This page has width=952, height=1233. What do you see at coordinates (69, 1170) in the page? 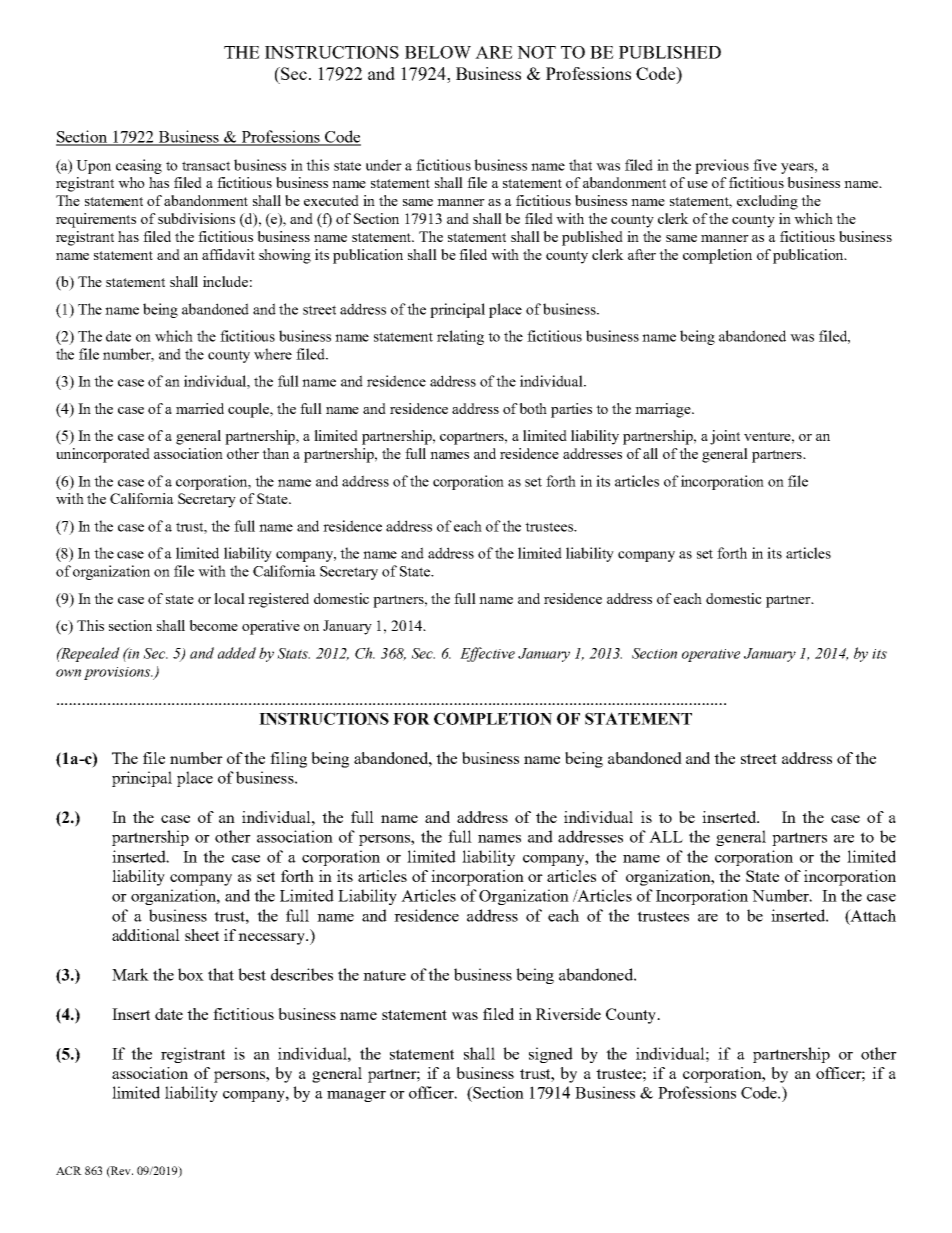
I see `ACR` at bounding box center [69, 1170].
